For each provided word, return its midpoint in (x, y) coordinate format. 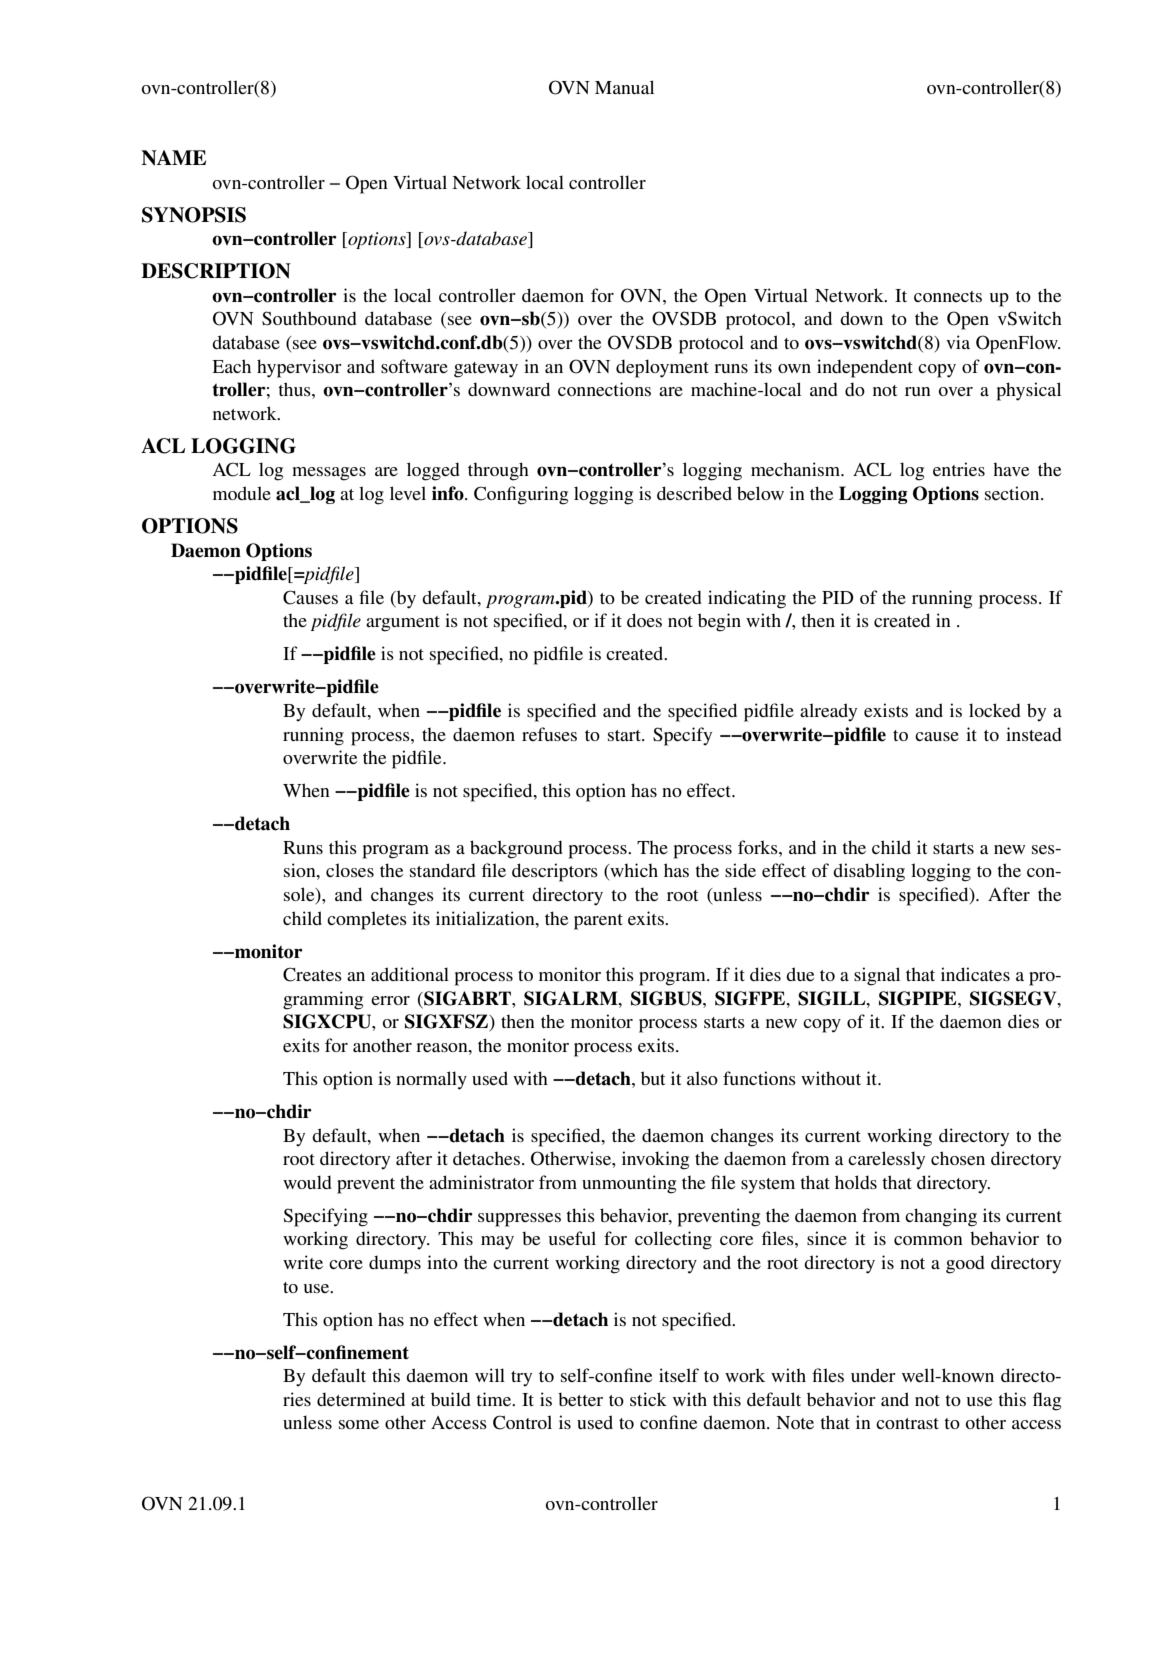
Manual (624, 87)
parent (598, 922)
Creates (312, 974)
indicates (975, 974)
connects (948, 296)
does (644, 620)
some (359, 1424)
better (580, 1399)
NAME (173, 158)
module (242, 493)
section (1013, 493)
